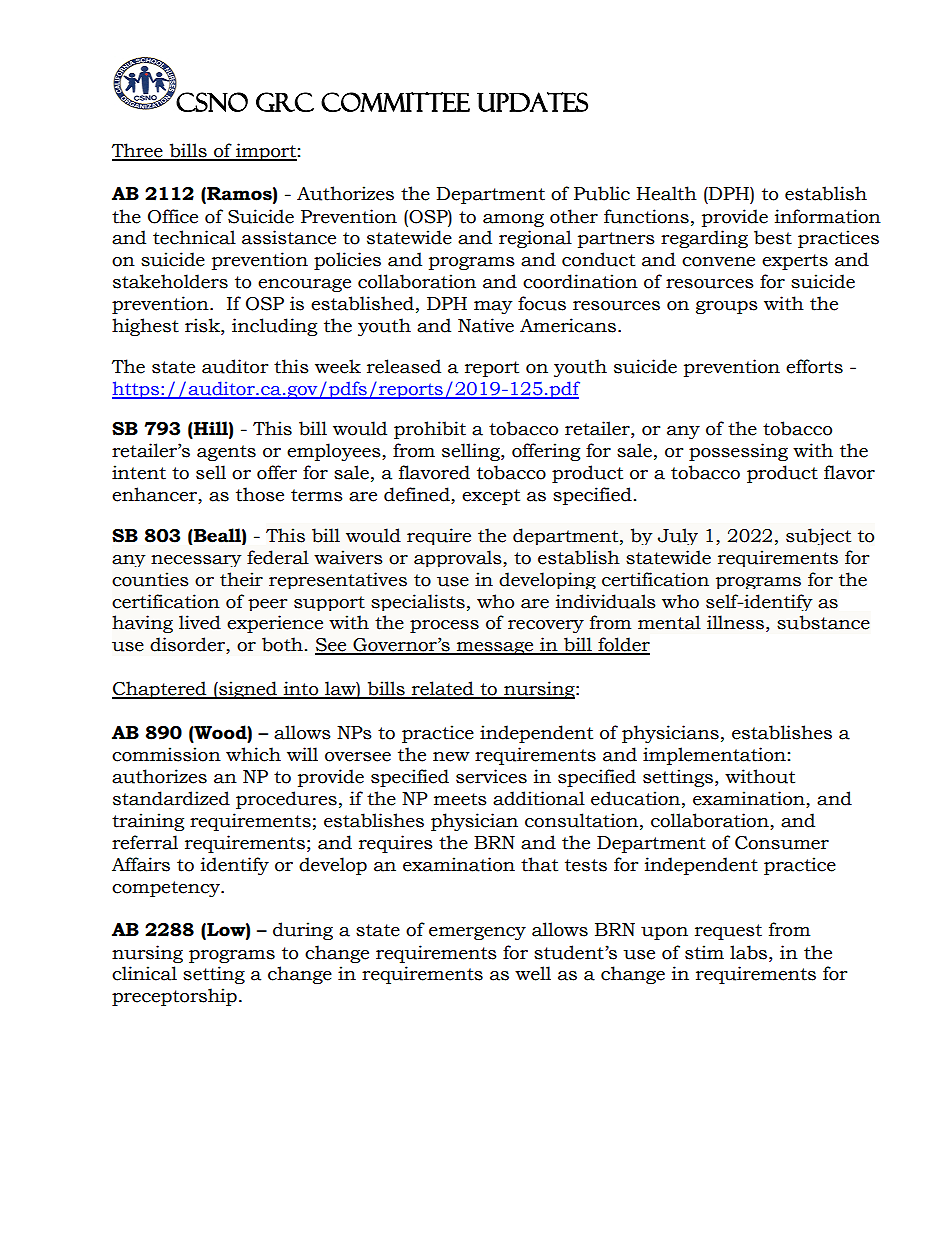  I want to click on services, so click(491, 776).
